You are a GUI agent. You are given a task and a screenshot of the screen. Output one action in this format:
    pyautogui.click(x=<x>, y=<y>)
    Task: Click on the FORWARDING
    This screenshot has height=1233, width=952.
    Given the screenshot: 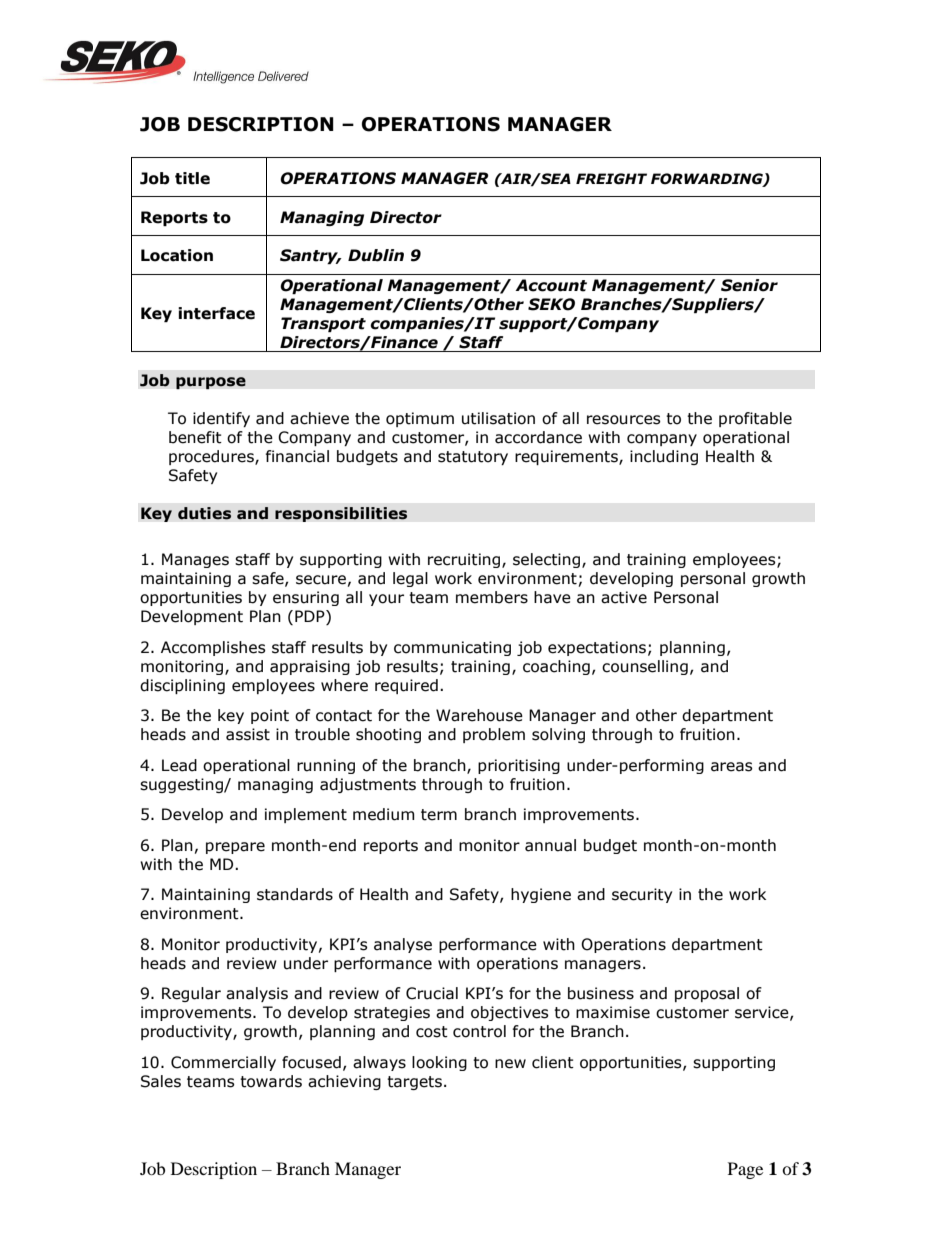 What is the action you would take?
    pyautogui.click(x=708, y=179)
